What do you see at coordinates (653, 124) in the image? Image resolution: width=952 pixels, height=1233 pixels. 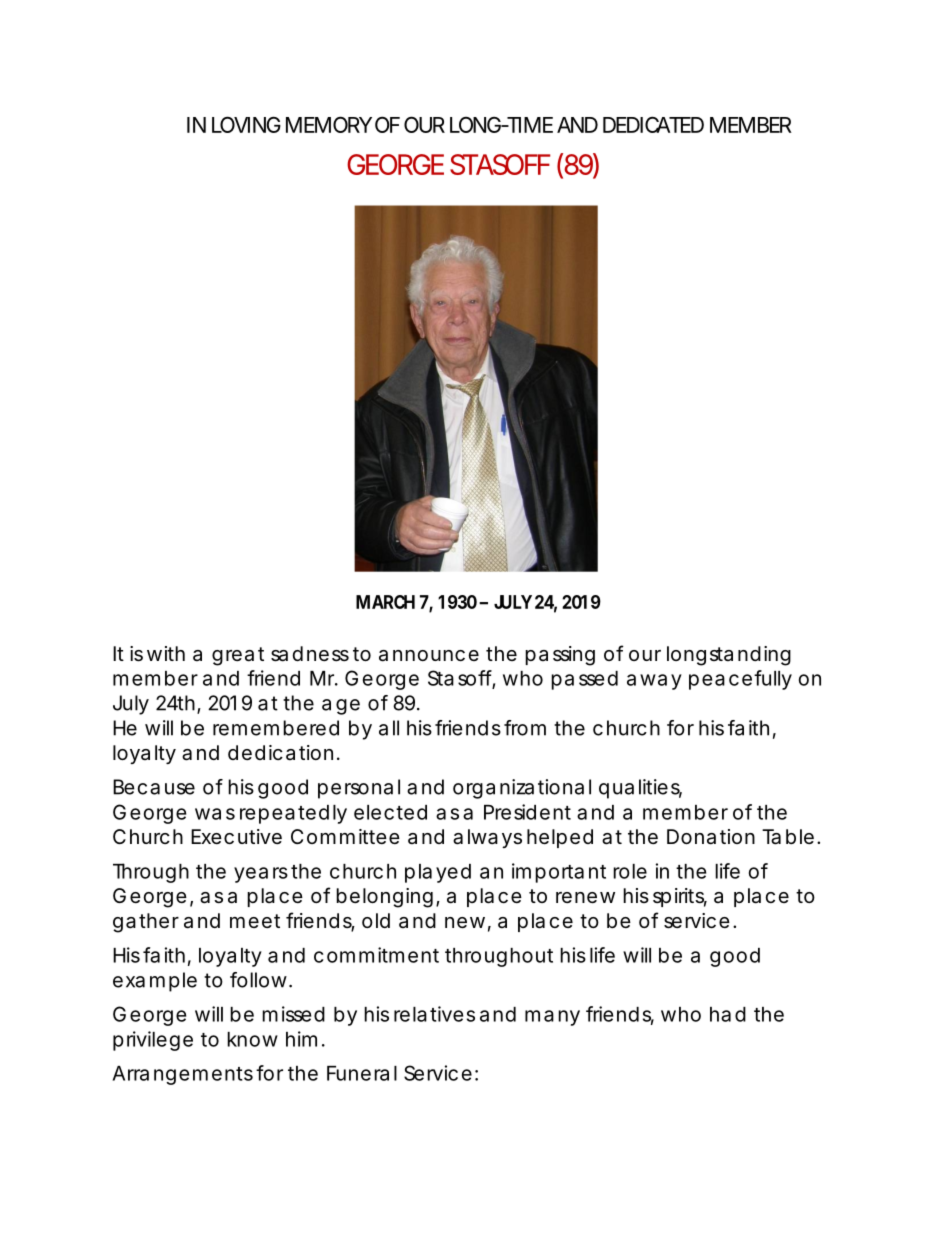 I see `DEDICATED` at bounding box center [653, 124].
